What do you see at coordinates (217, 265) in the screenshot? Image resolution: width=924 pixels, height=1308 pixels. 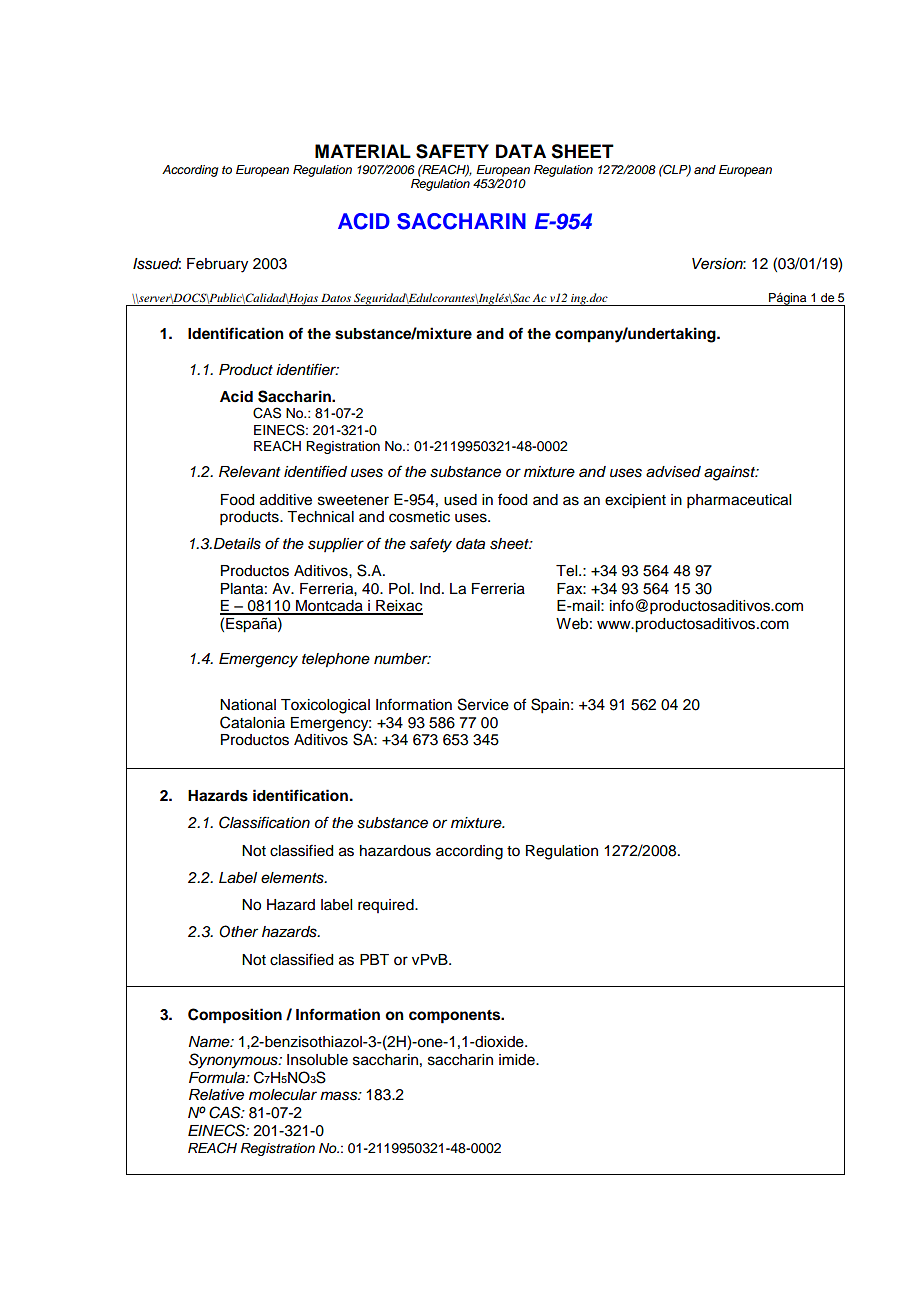 I see `February` at bounding box center [217, 265].
